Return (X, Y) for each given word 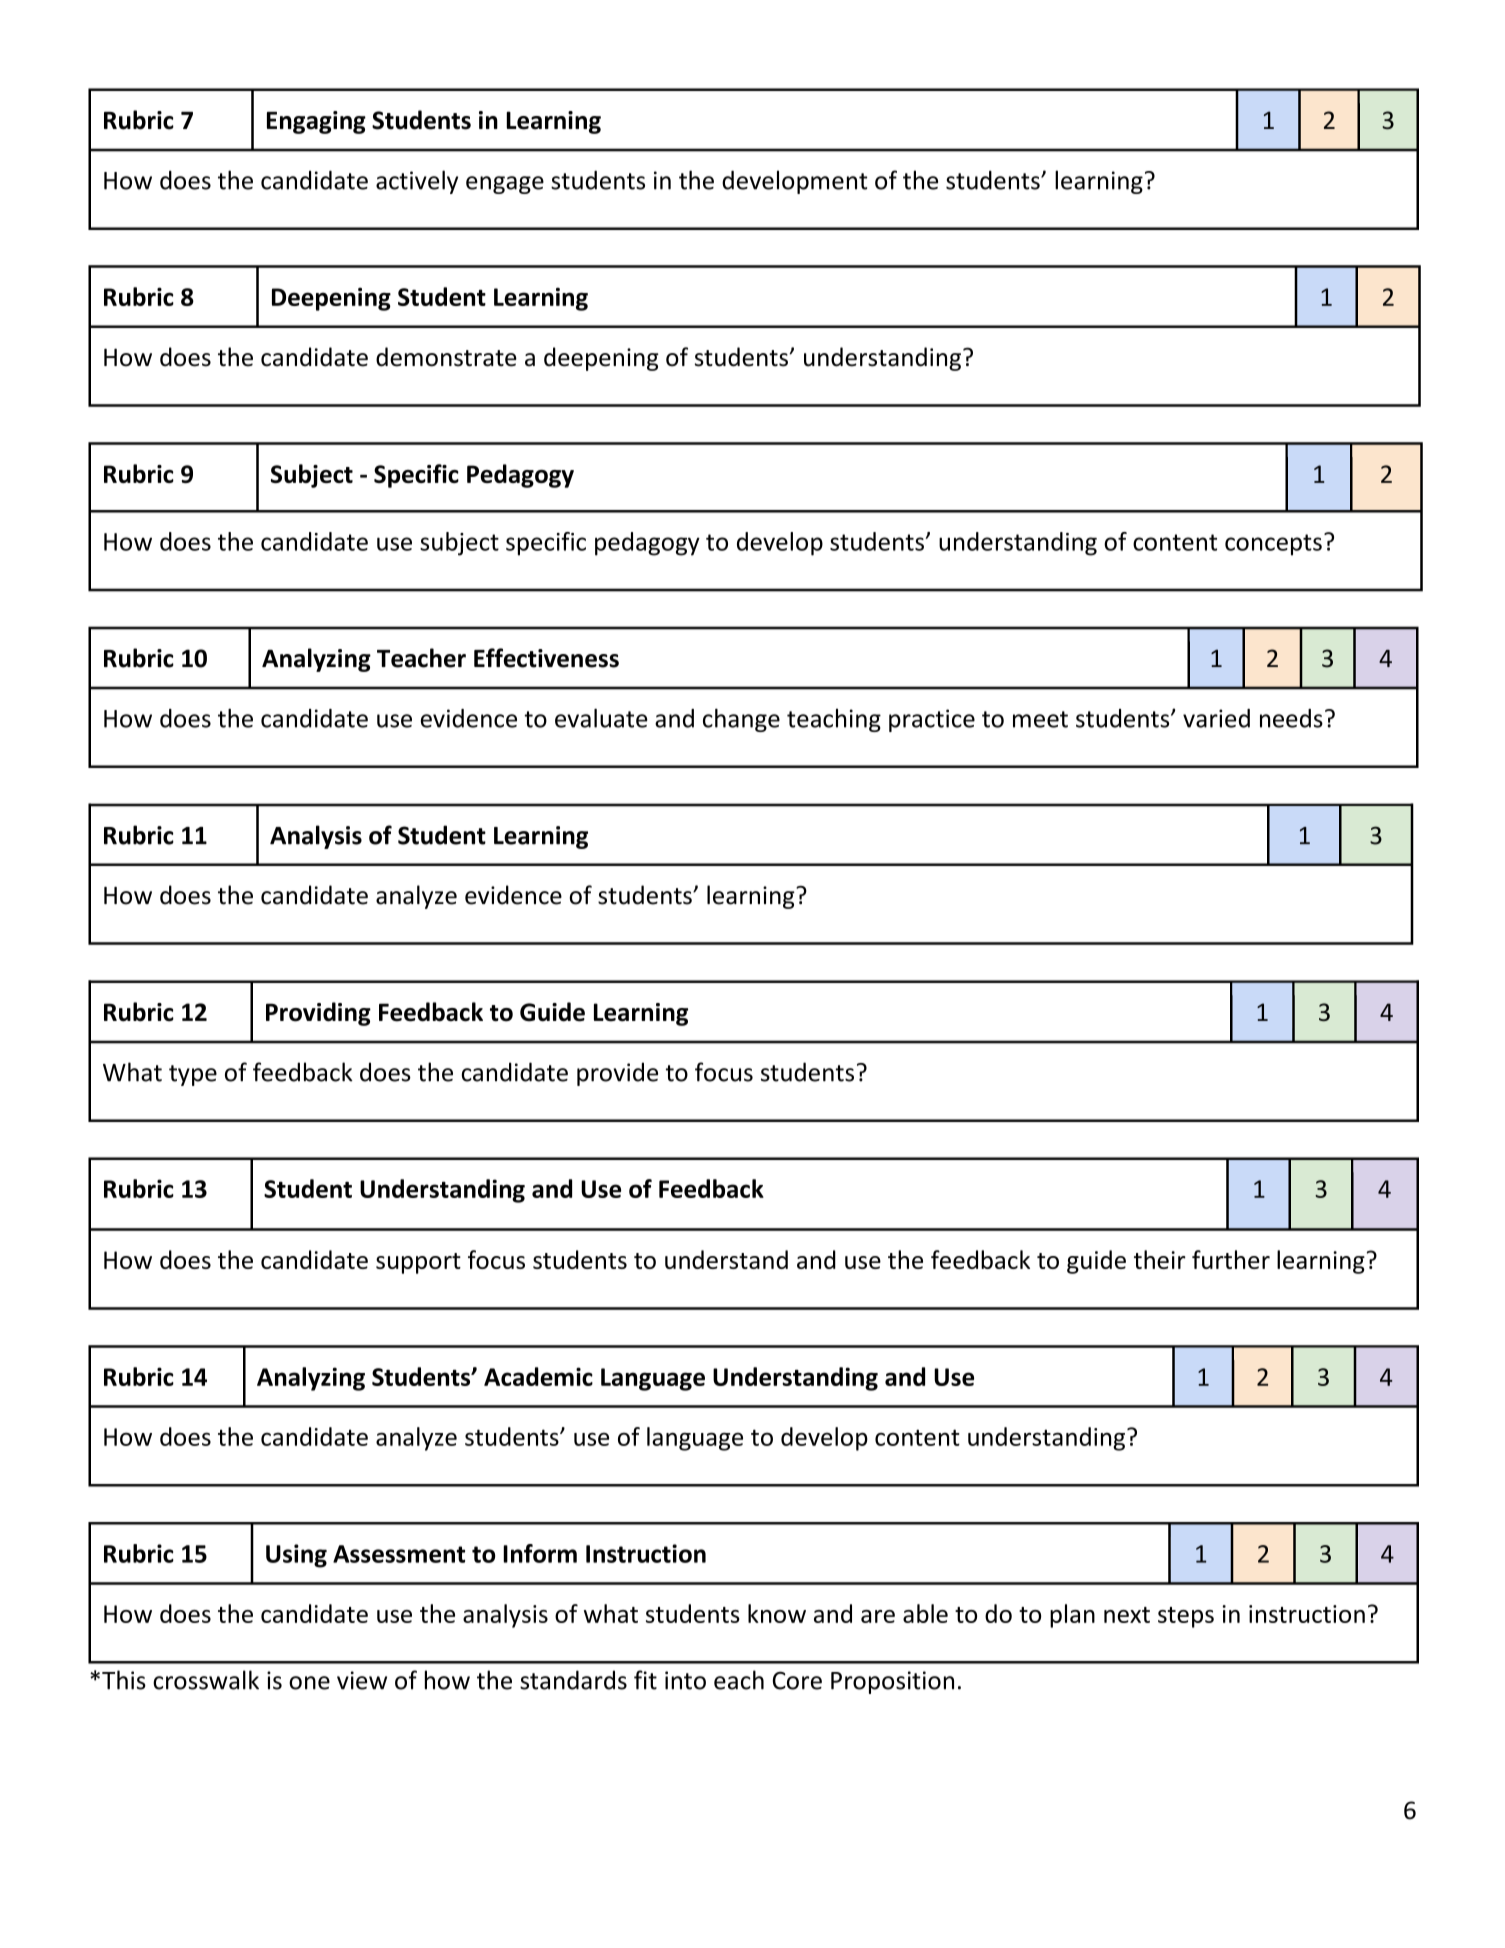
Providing (318, 1014)
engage (505, 185)
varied (1216, 718)
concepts (1273, 545)
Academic (538, 1376)
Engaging (316, 122)
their (1160, 1259)
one (309, 1683)
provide (617, 1074)
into (685, 1680)
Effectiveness (546, 658)
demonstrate (446, 357)
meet (1040, 719)
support (418, 1263)
